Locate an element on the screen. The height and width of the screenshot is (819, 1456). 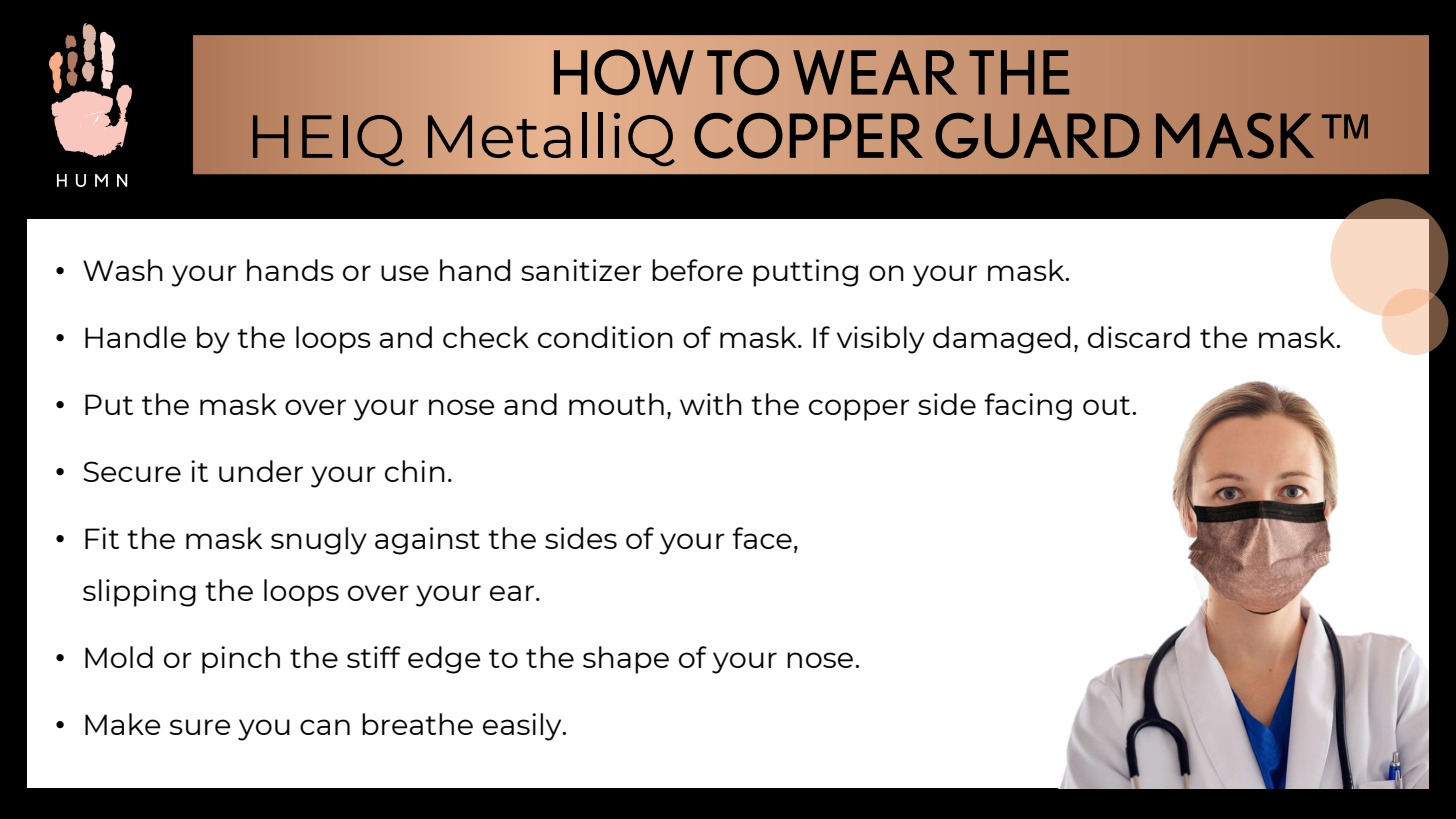
HOW is located at coordinates (624, 72).
